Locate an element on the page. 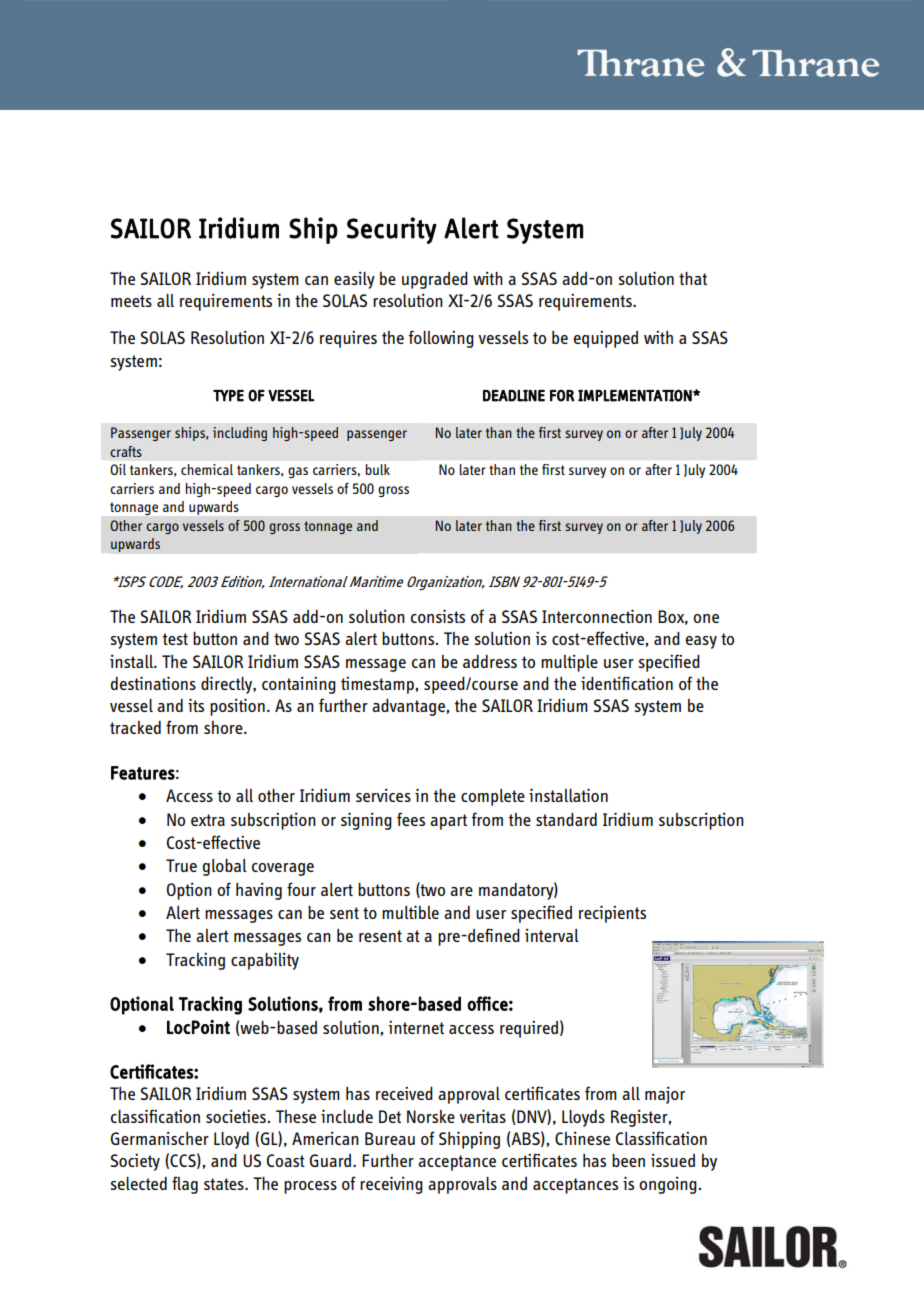 The image size is (924, 1308). flag is located at coordinates (185, 1185).
